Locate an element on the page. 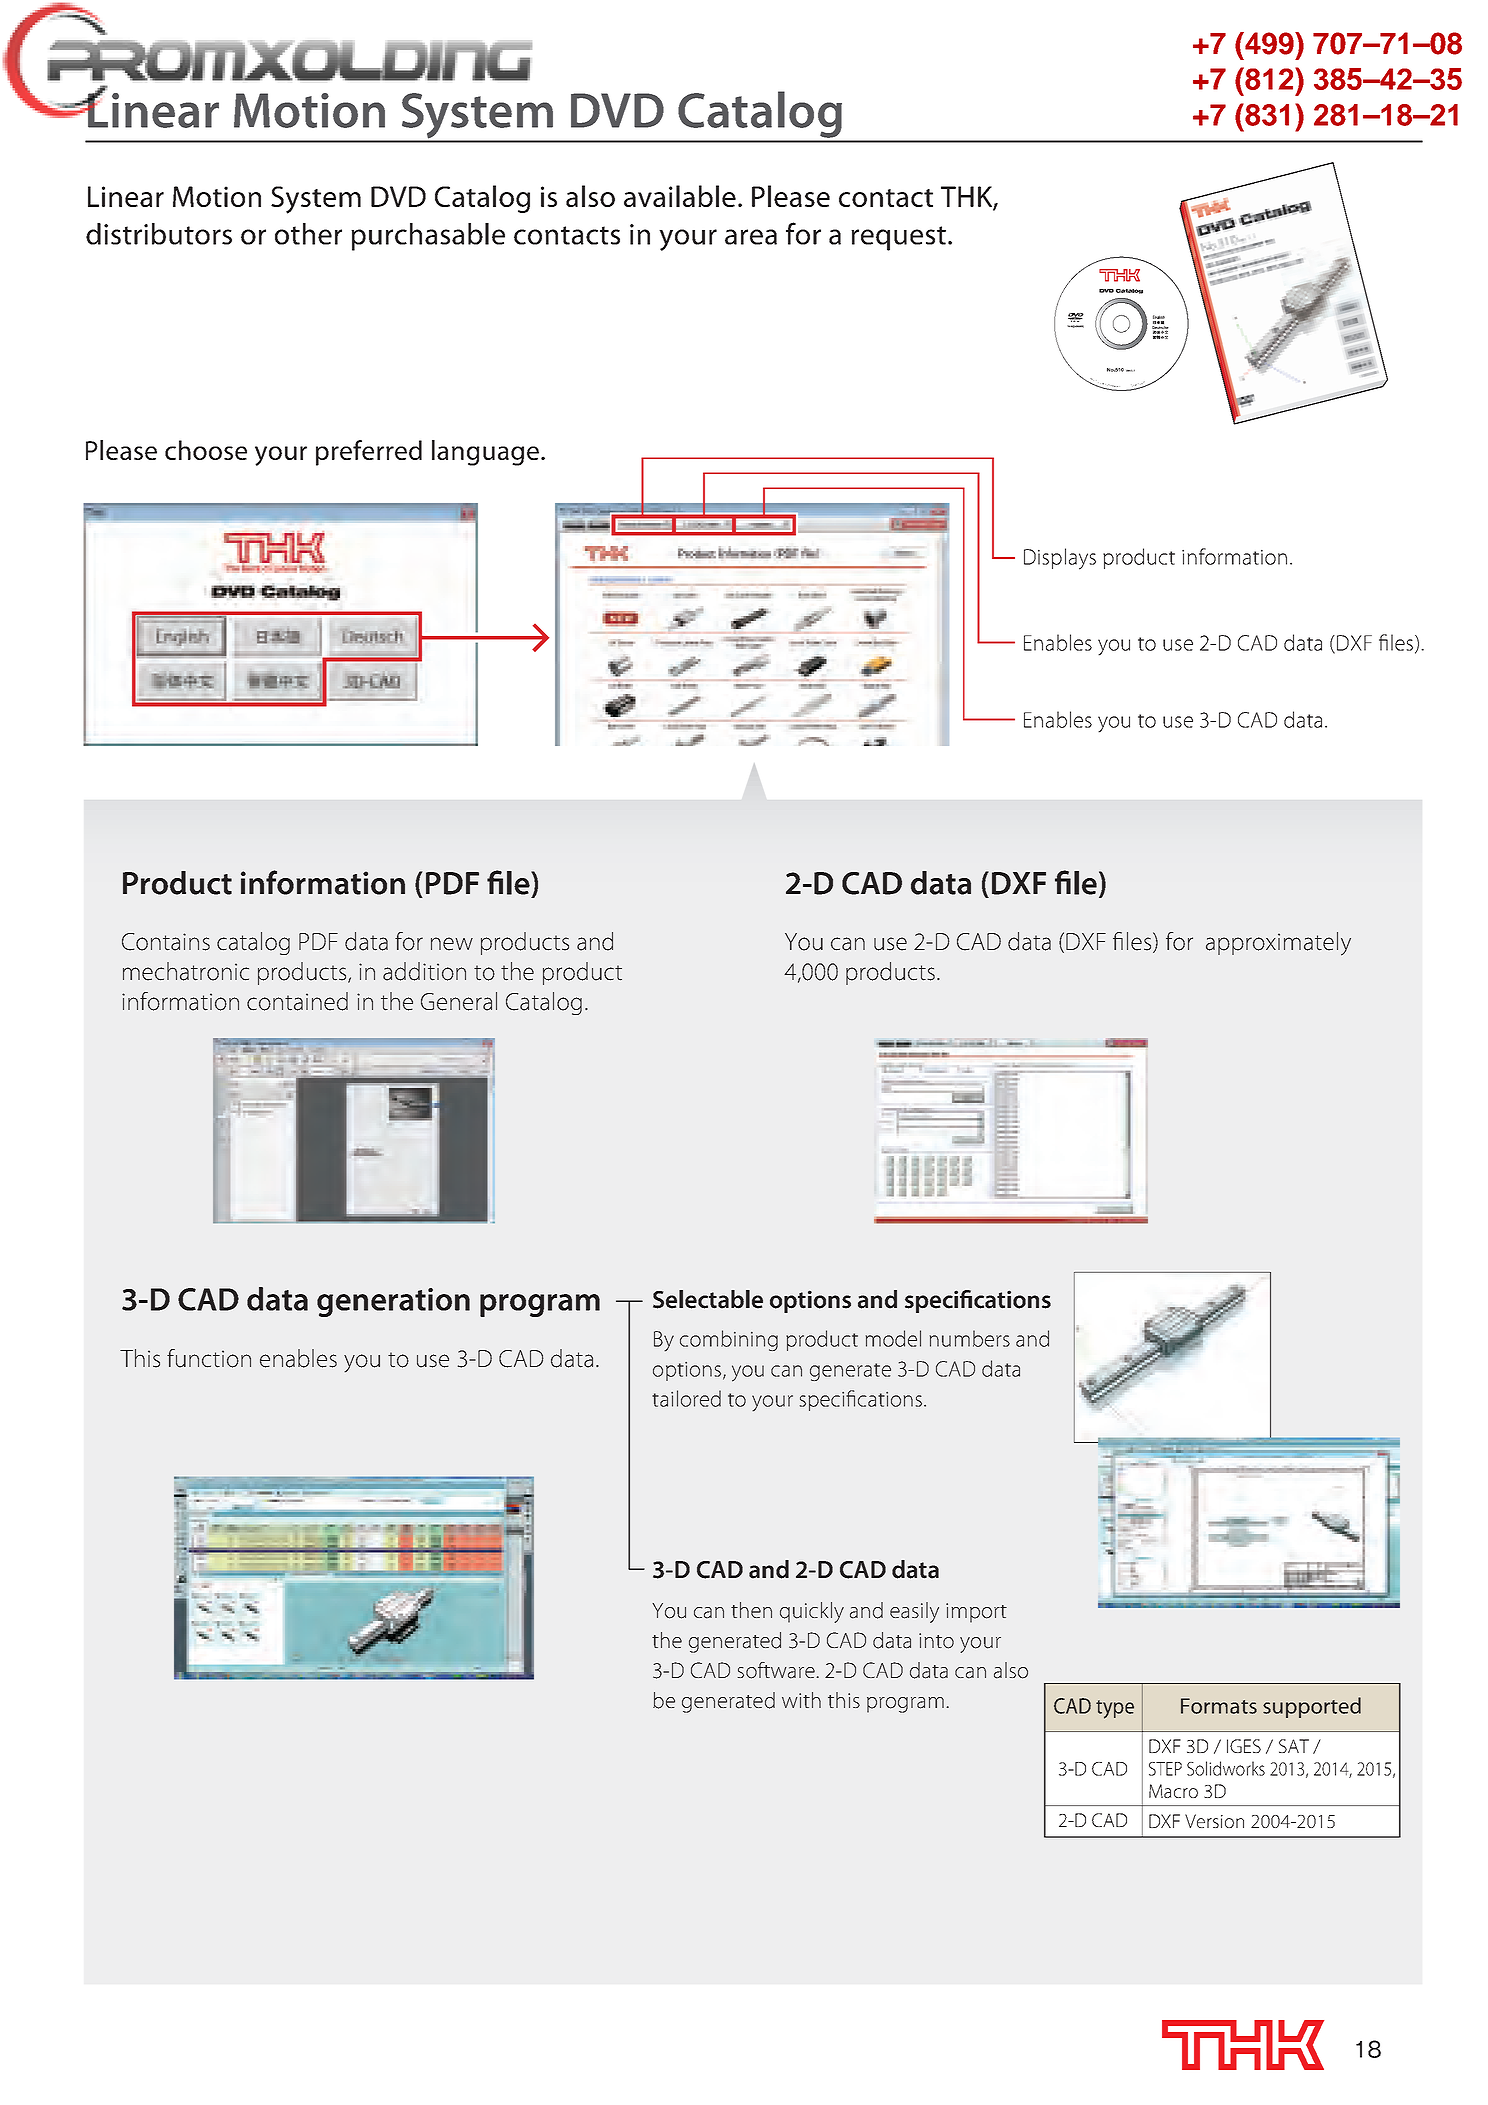 The width and height of the image is (1488, 2105). approximately is located at coordinates (1278, 944).
